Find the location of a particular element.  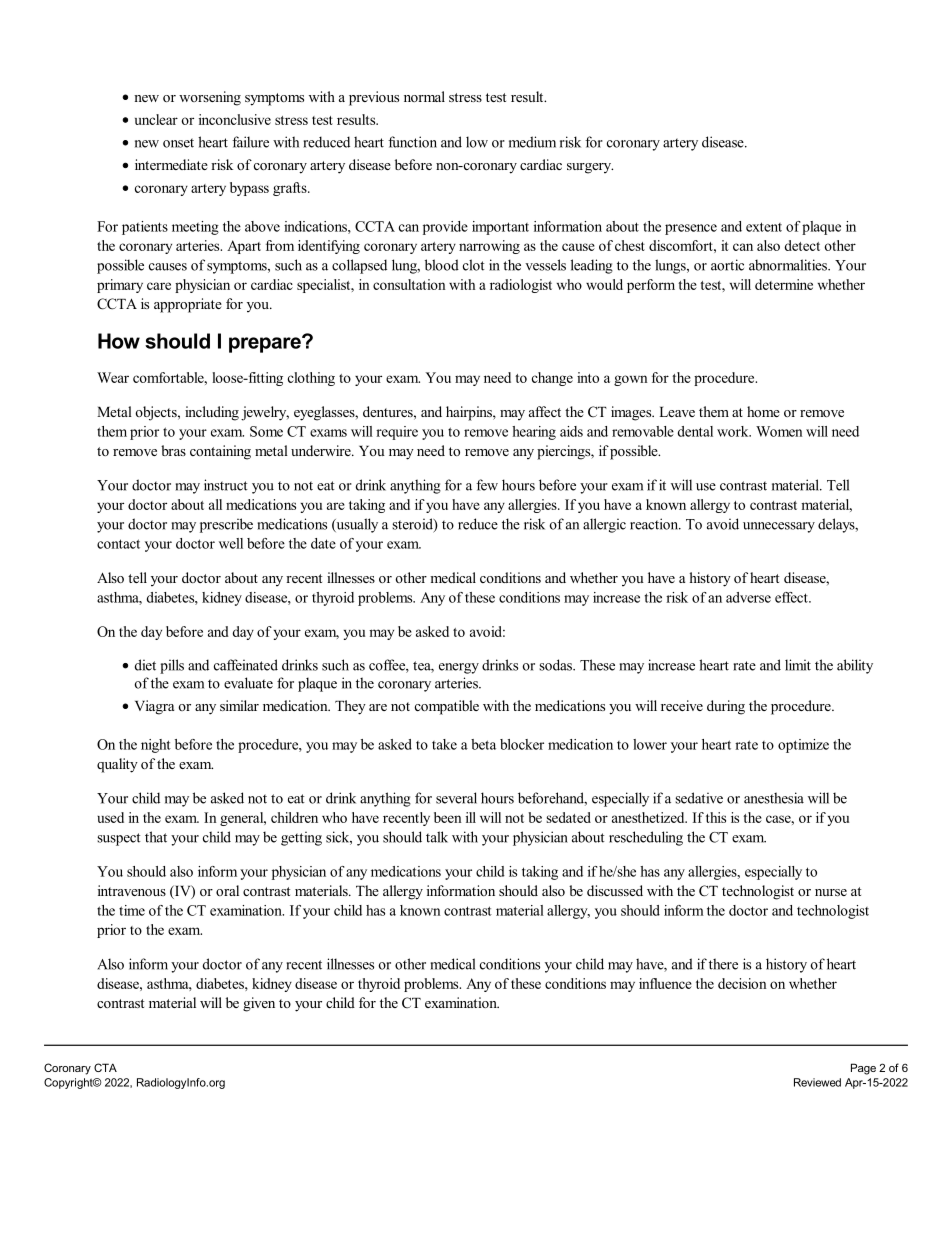

medium is located at coordinates (532, 142).
